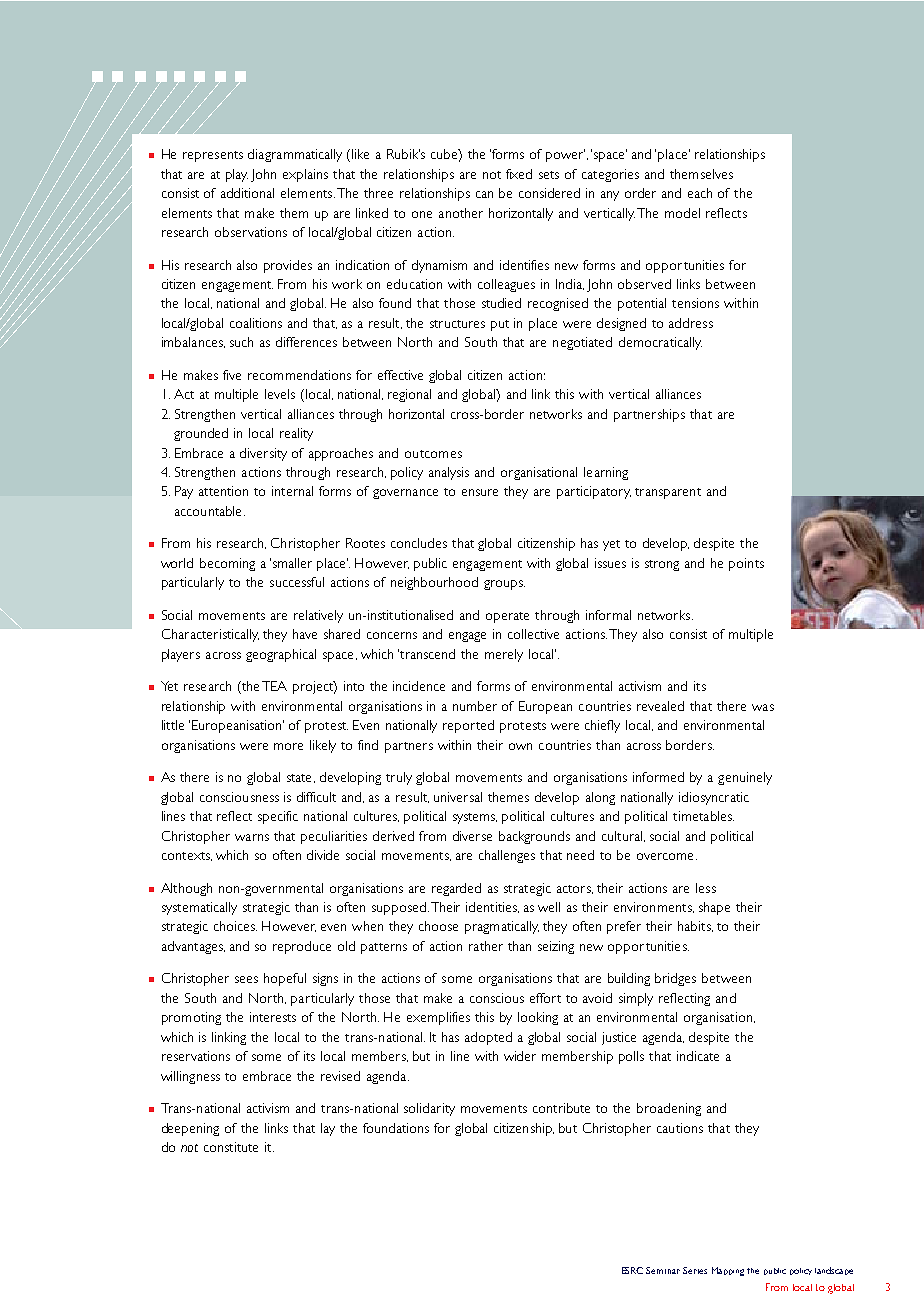 This page has height=1308, width=924. I want to click on points, so click(746, 564).
